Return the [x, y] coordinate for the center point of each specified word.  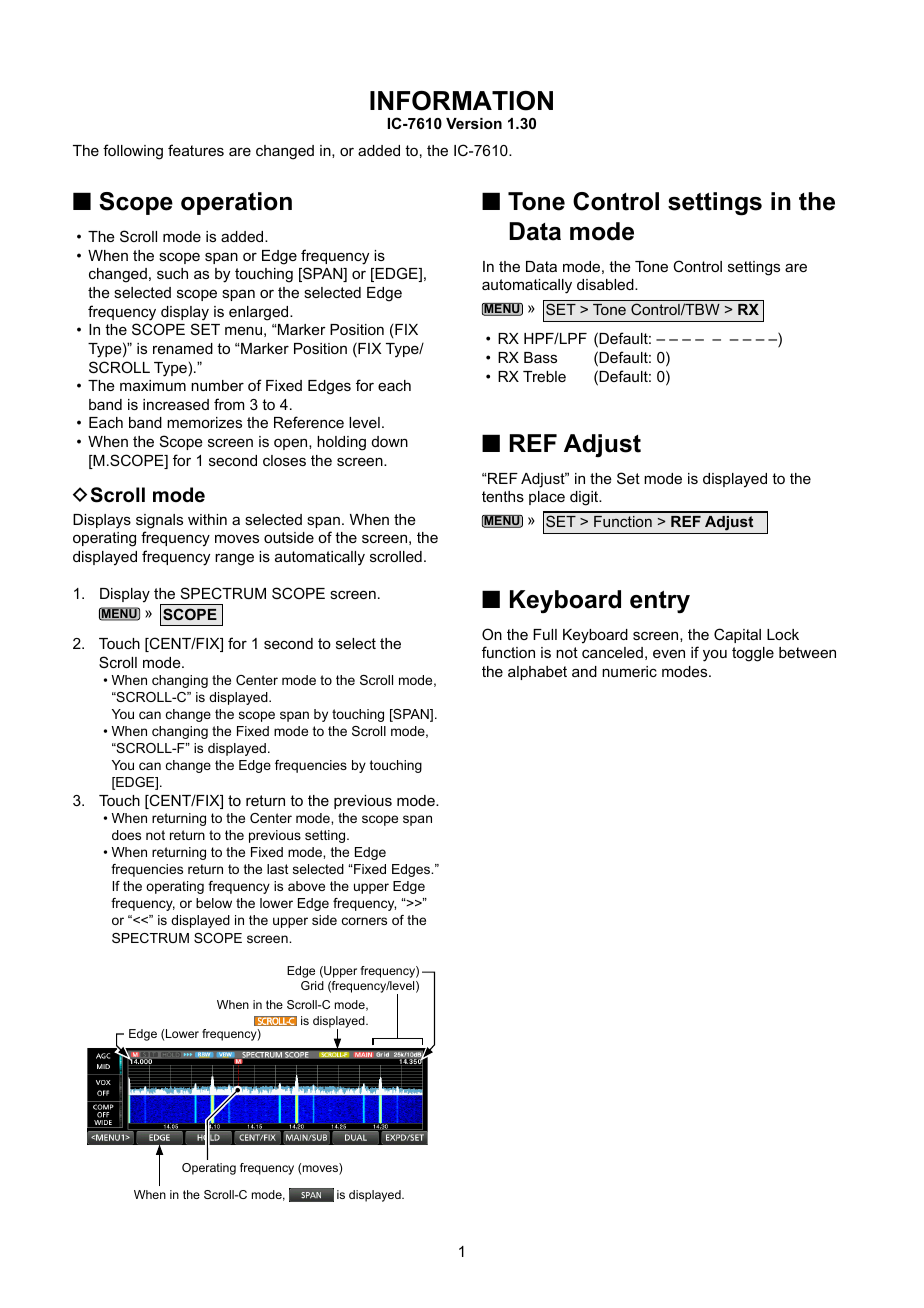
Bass [540, 357]
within [207, 519]
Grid [312, 985]
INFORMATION [461, 100]
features [196, 150]
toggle [753, 654]
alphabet [537, 673]
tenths [503, 496]
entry [660, 602]
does [126, 835]
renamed [183, 348]
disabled [606, 284]
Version [474, 123]
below [214, 903]
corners [364, 921]
